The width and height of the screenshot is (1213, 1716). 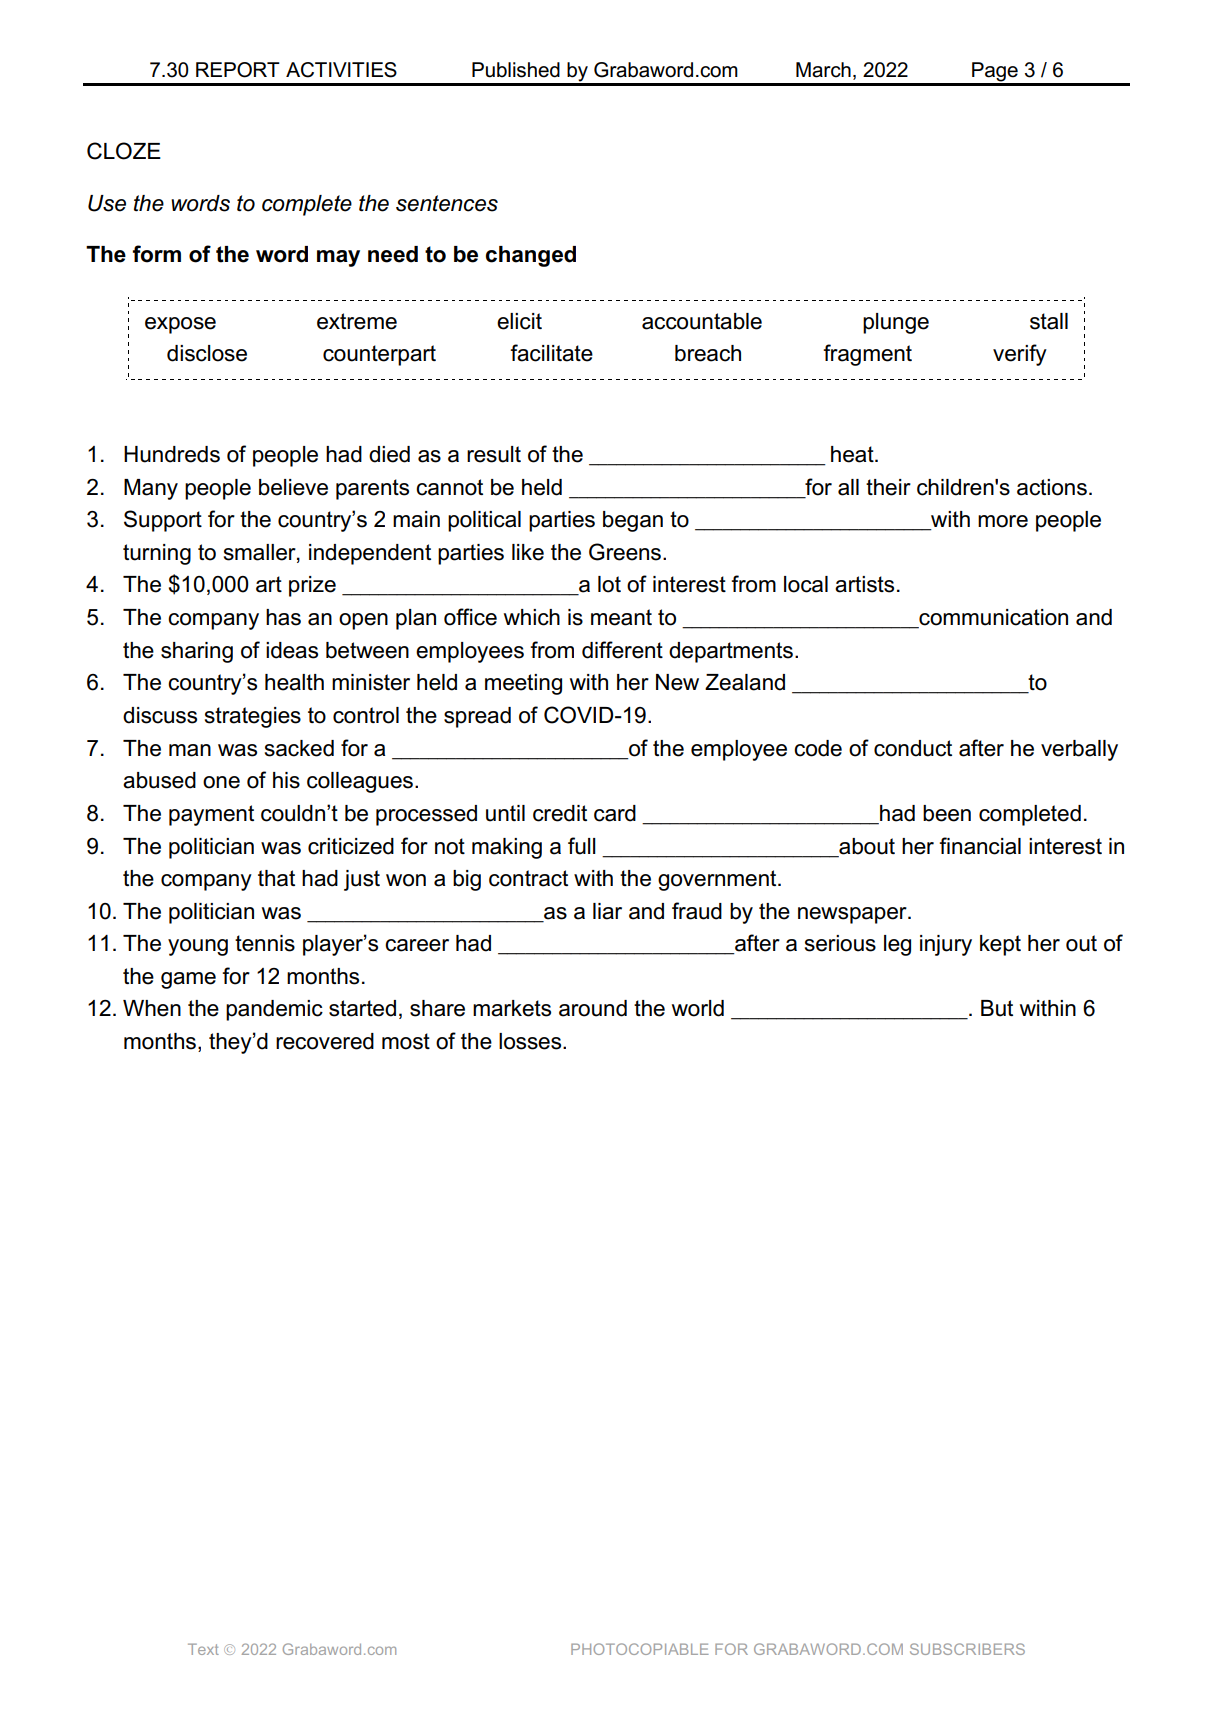 I want to click on that, so click(x=276, y=878).
